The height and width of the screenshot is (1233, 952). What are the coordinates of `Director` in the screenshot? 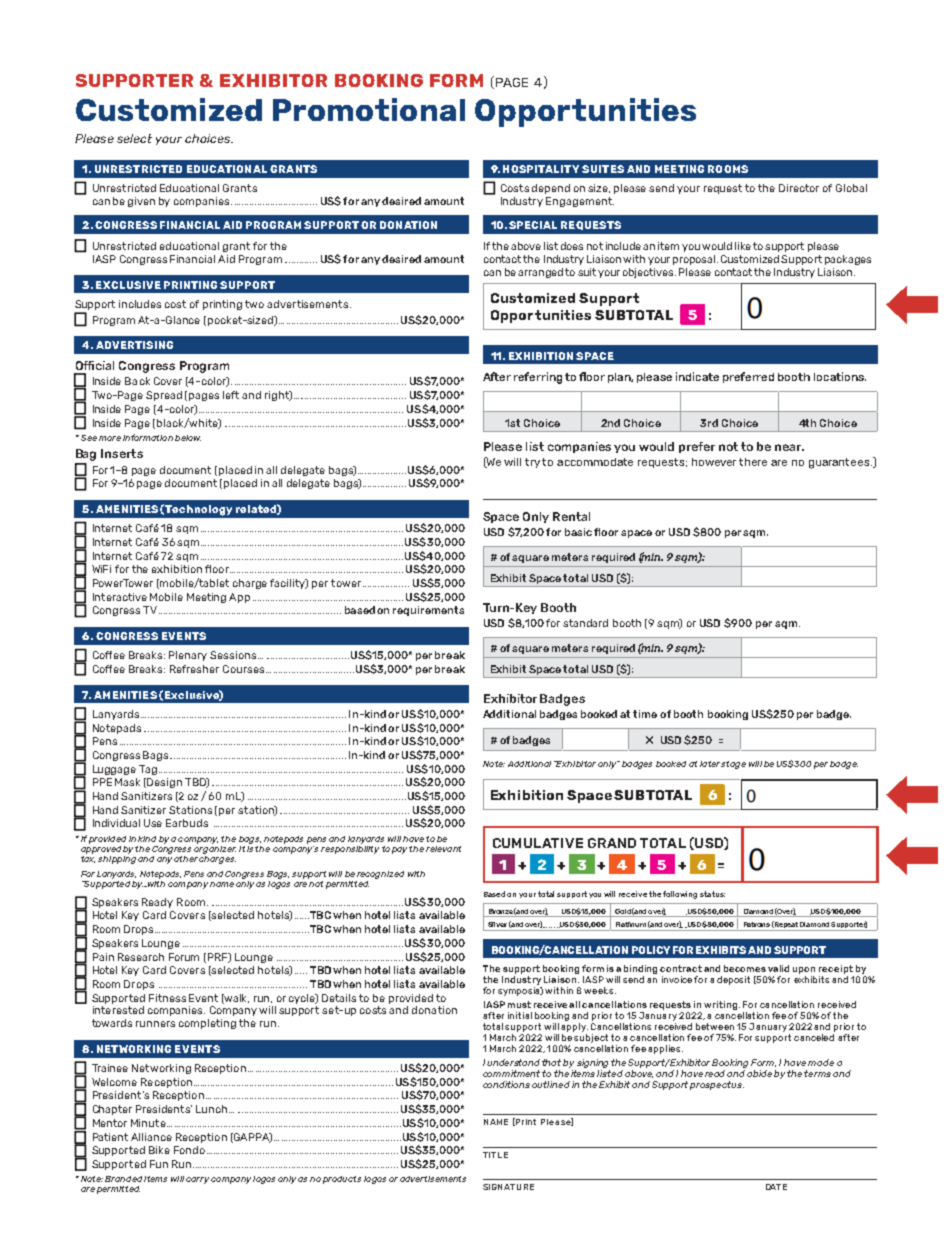 It's located at (799, 188).
